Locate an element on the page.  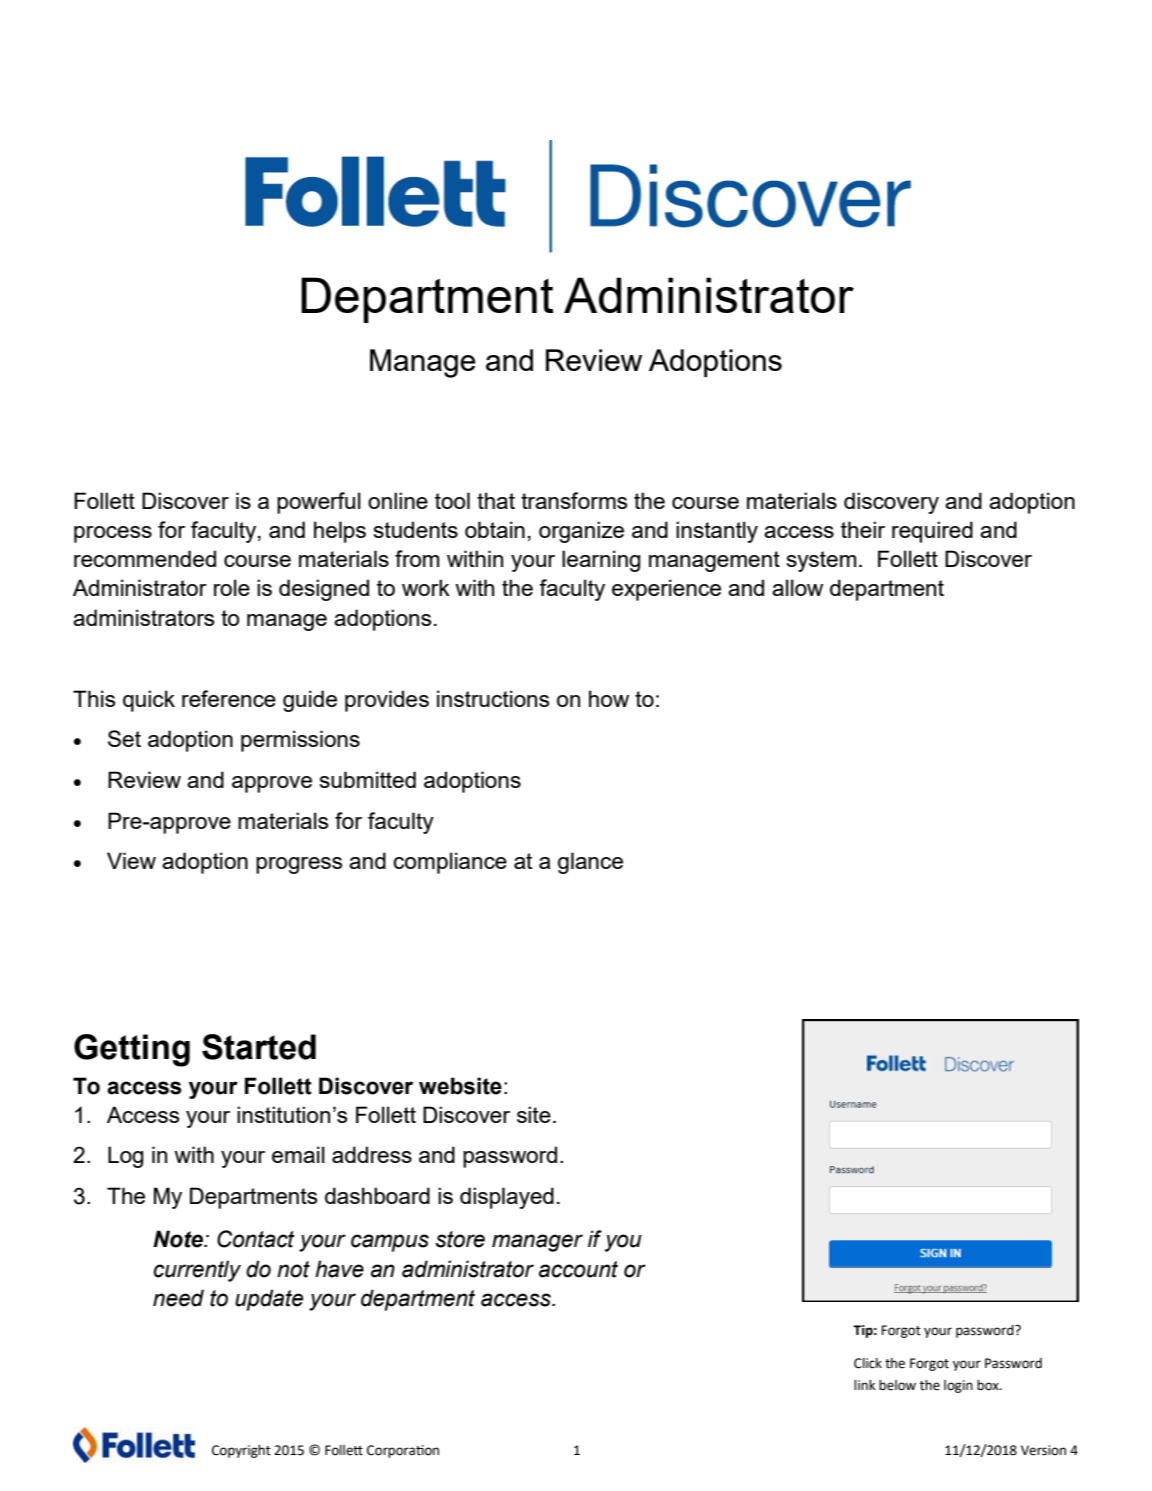
compliance is located at coordinates (450, 863).
